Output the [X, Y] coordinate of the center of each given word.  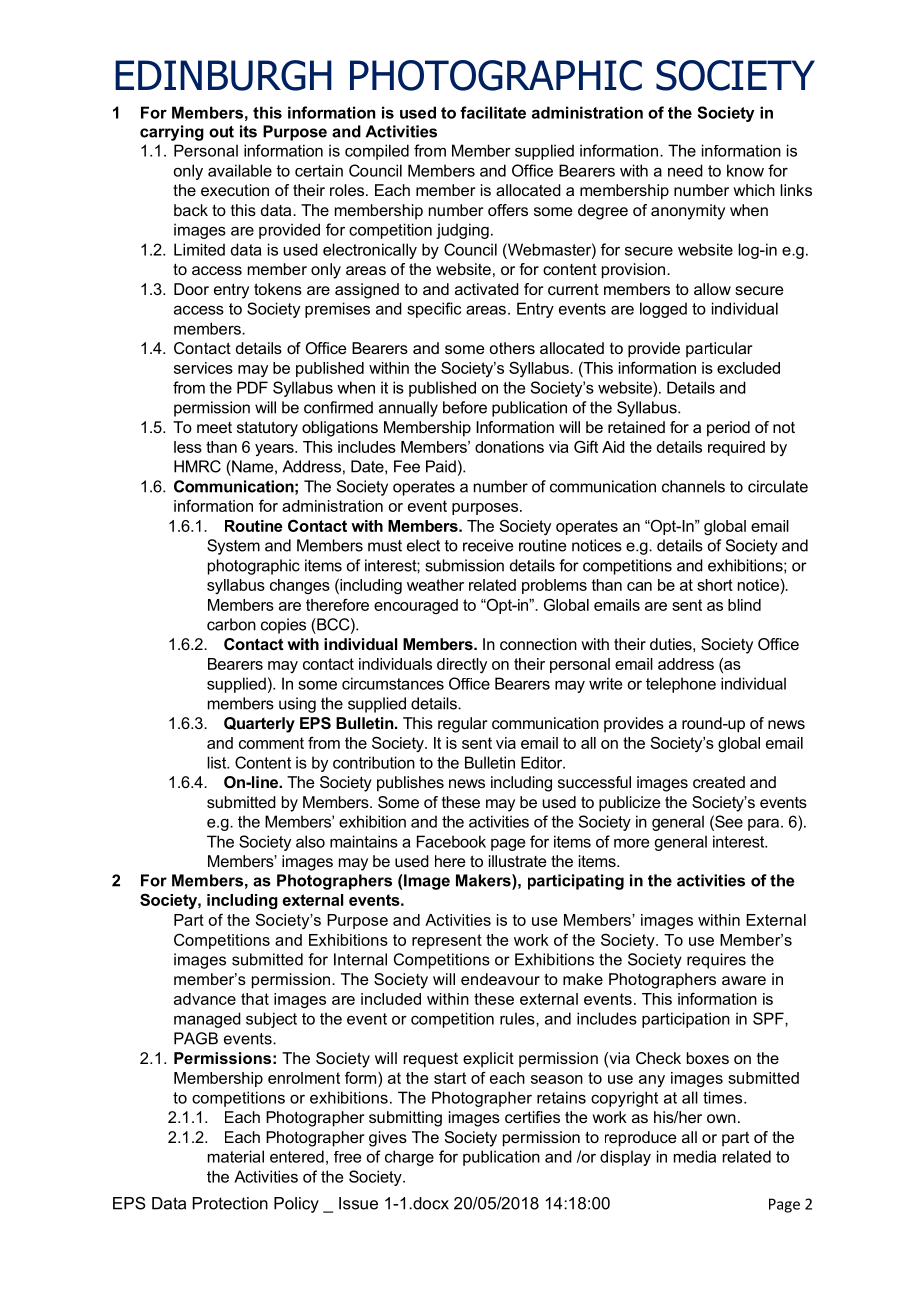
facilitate [493, 112]
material [236, 1156]
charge [409, 1158]
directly [462, 665]
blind [744, 605]
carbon [231, 624]
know [745, 170]
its [248, 131]
